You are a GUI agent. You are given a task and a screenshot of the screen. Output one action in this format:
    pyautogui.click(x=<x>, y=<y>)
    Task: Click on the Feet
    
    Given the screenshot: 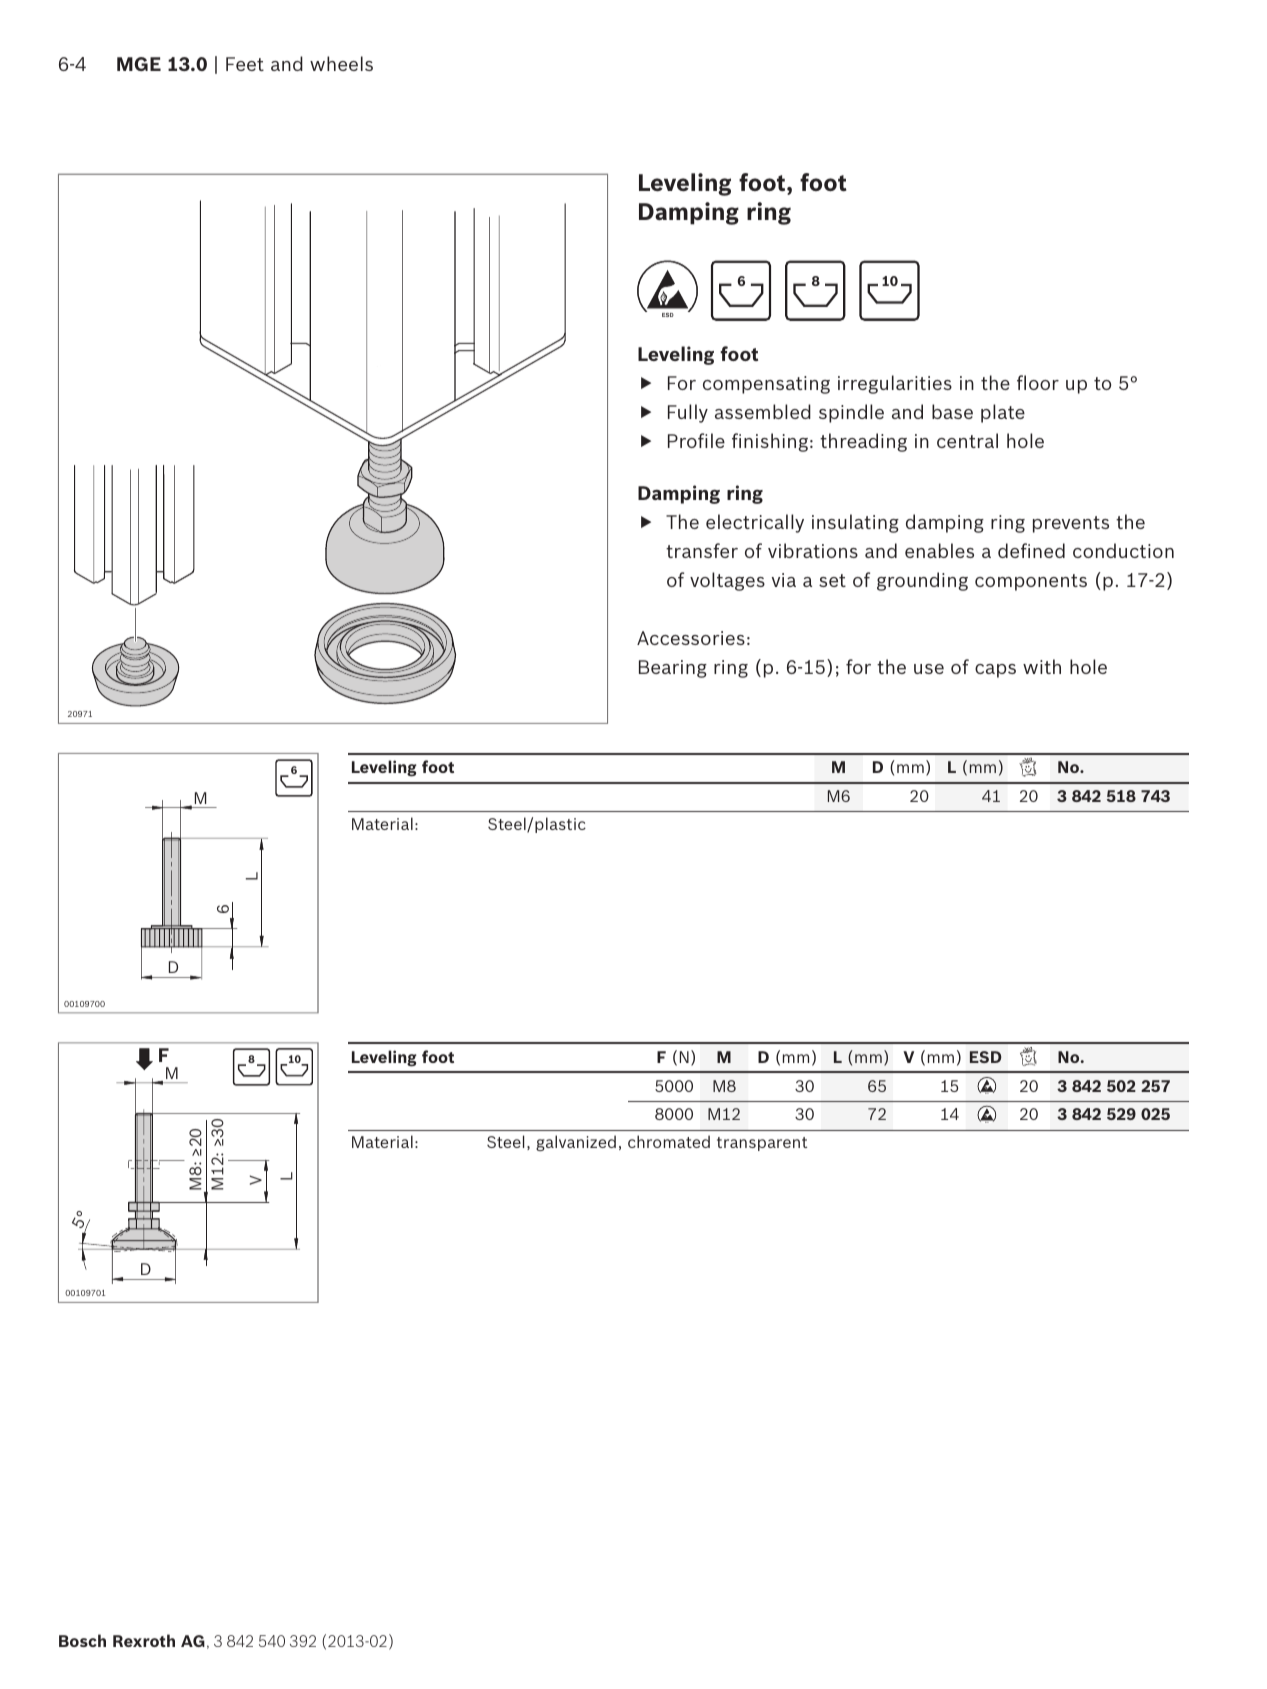 What is the action you would take?
    pyautogui.click(x=245, y=64)
